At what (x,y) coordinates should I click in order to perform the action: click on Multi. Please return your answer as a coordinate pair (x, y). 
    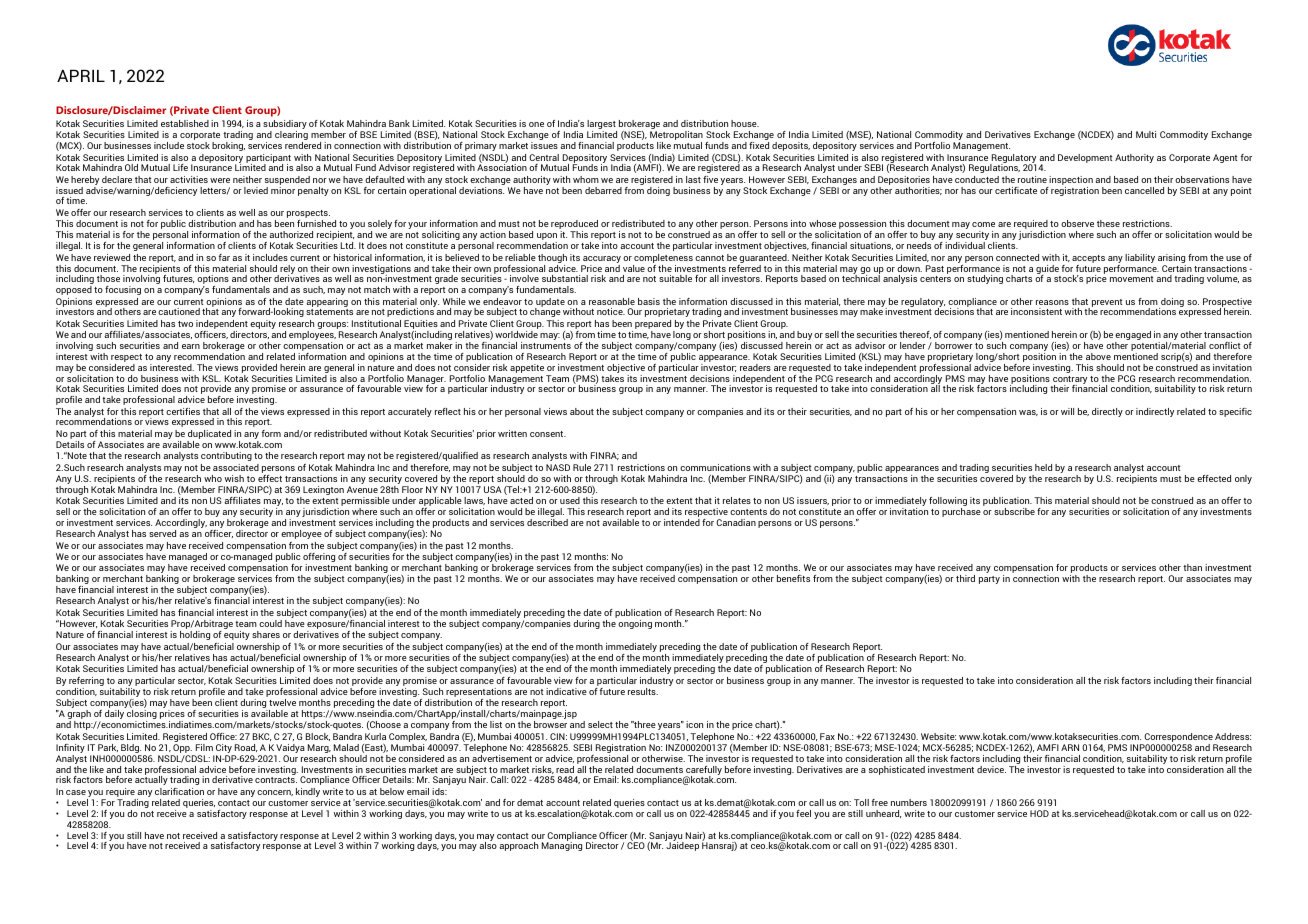
    Looking at the image, I should click on (1146, 134).
